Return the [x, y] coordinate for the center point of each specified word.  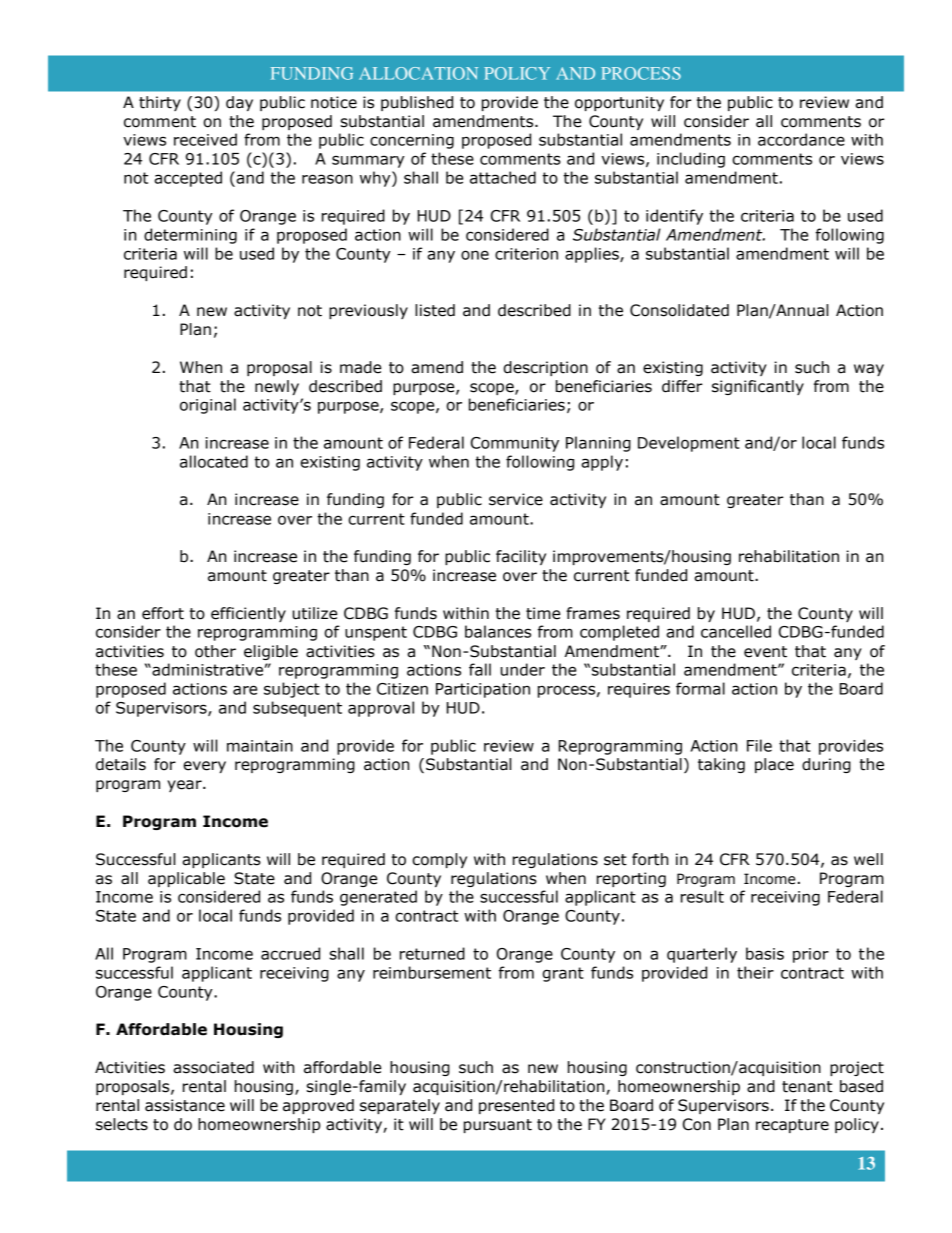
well [868, 859]
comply [439, 860]
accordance [801, 139]
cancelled [736, 631]
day [239, 103]
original [208, 406]
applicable [186, 879]
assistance [185, 1105]
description [546, 368]
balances [498, 631]
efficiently [248, 614]
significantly [758, 387]
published [417, 103]
